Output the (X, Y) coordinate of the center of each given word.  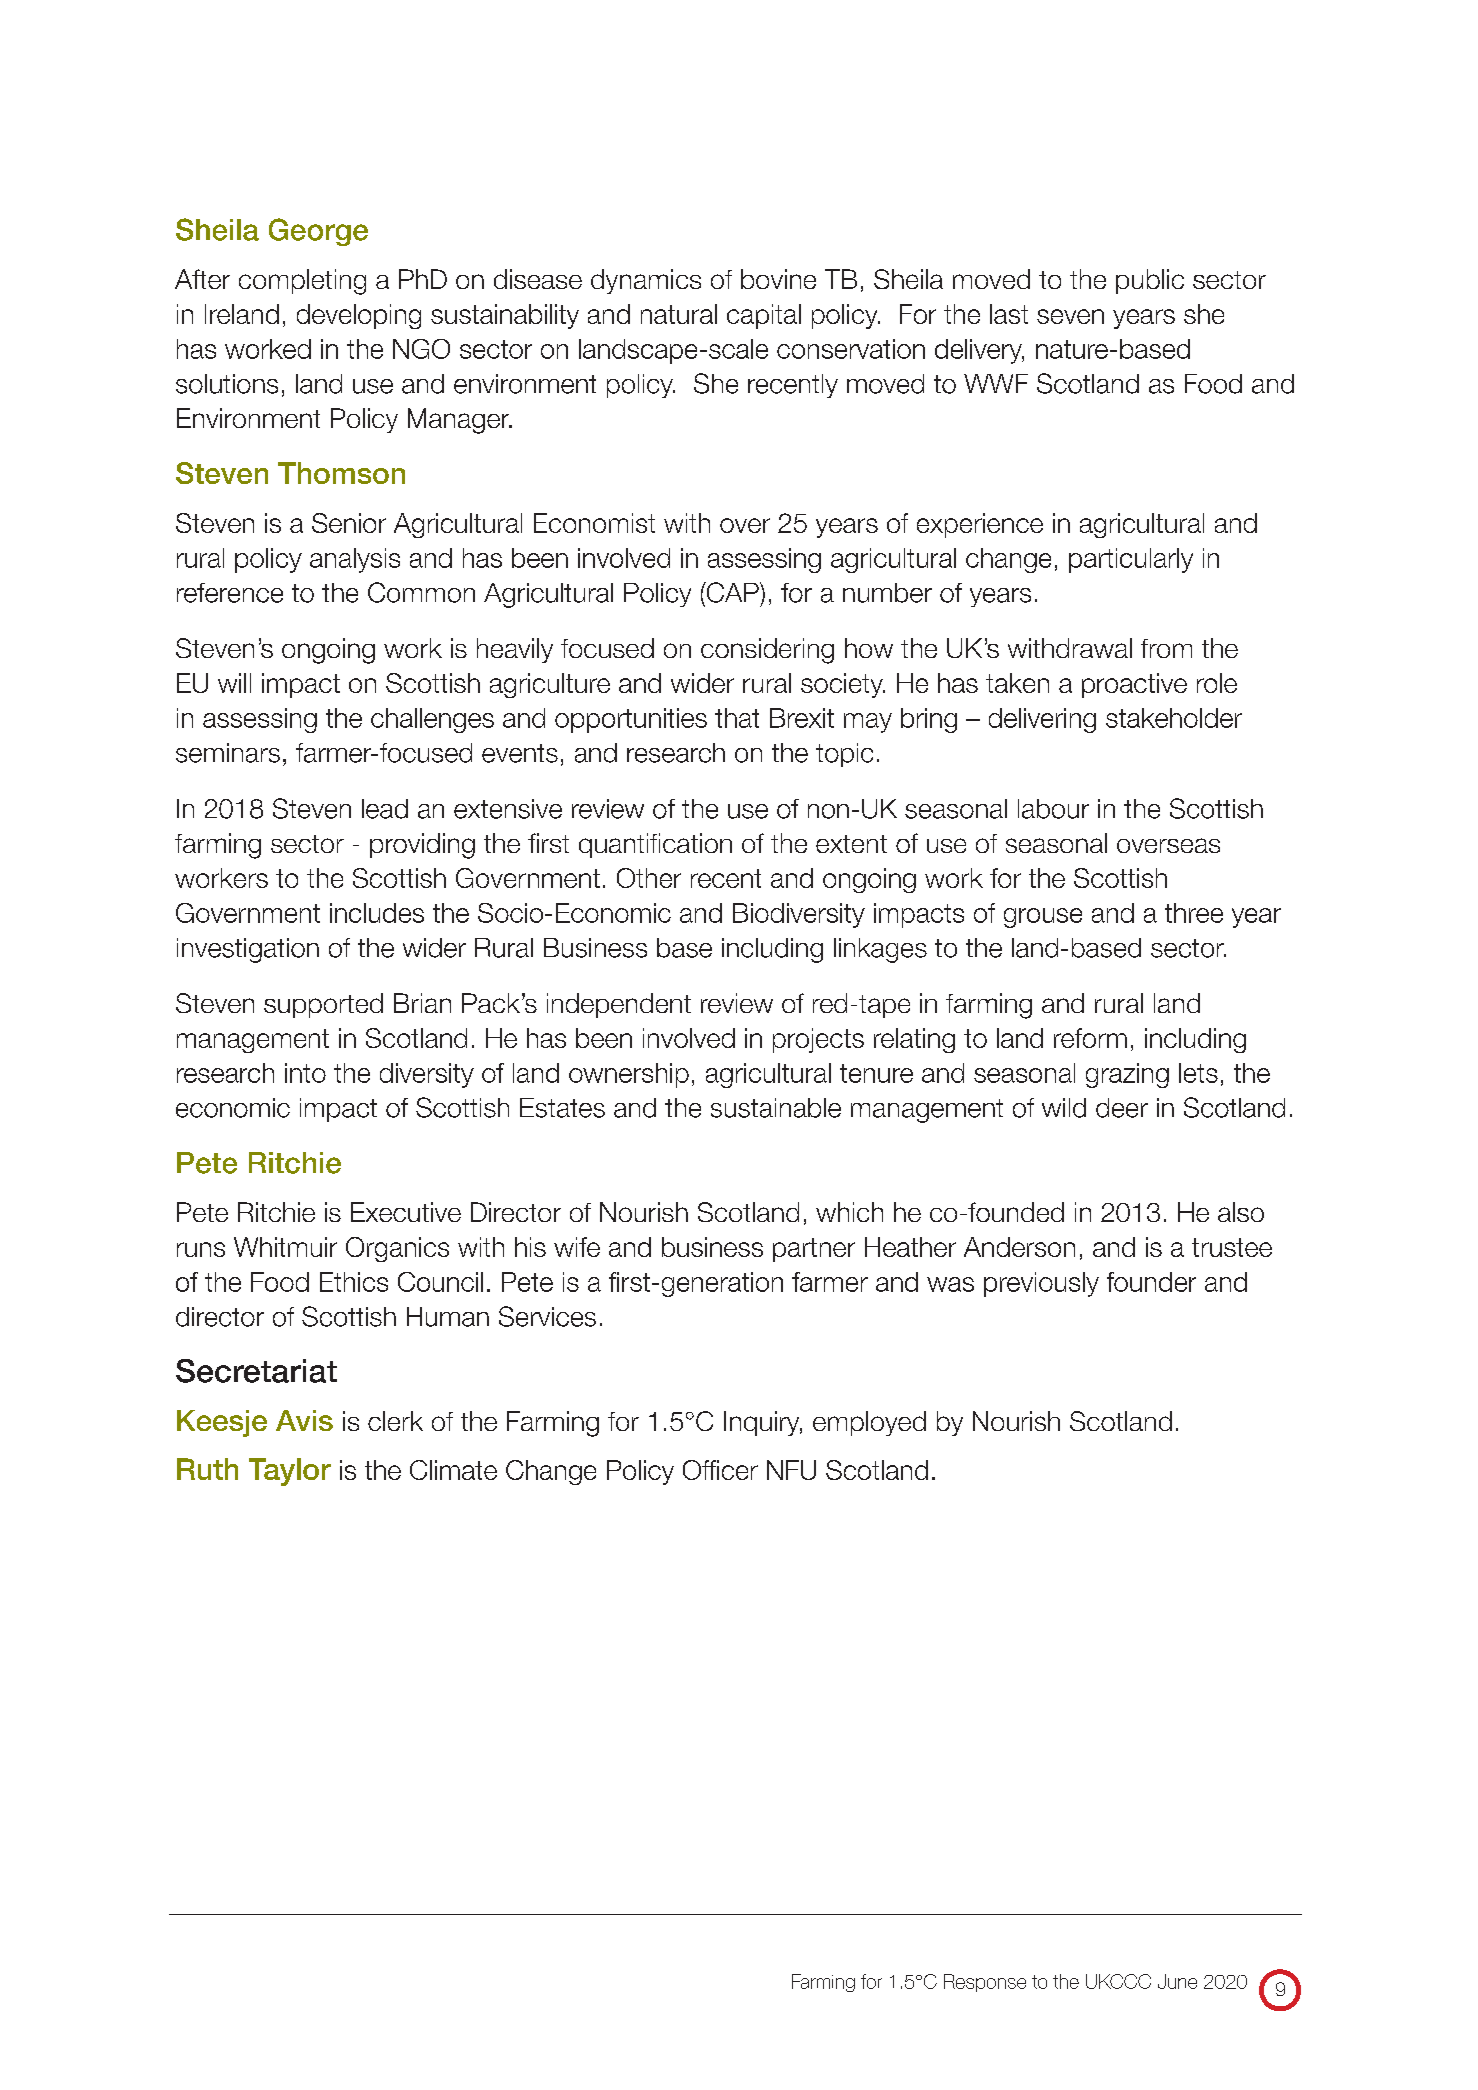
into (305, 1073)
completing (302, 282)
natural (679, 314)
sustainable (776, 1108)
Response (985, 1983)
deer (1122, 1108)
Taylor (290, 1472)
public (1150, 281)
